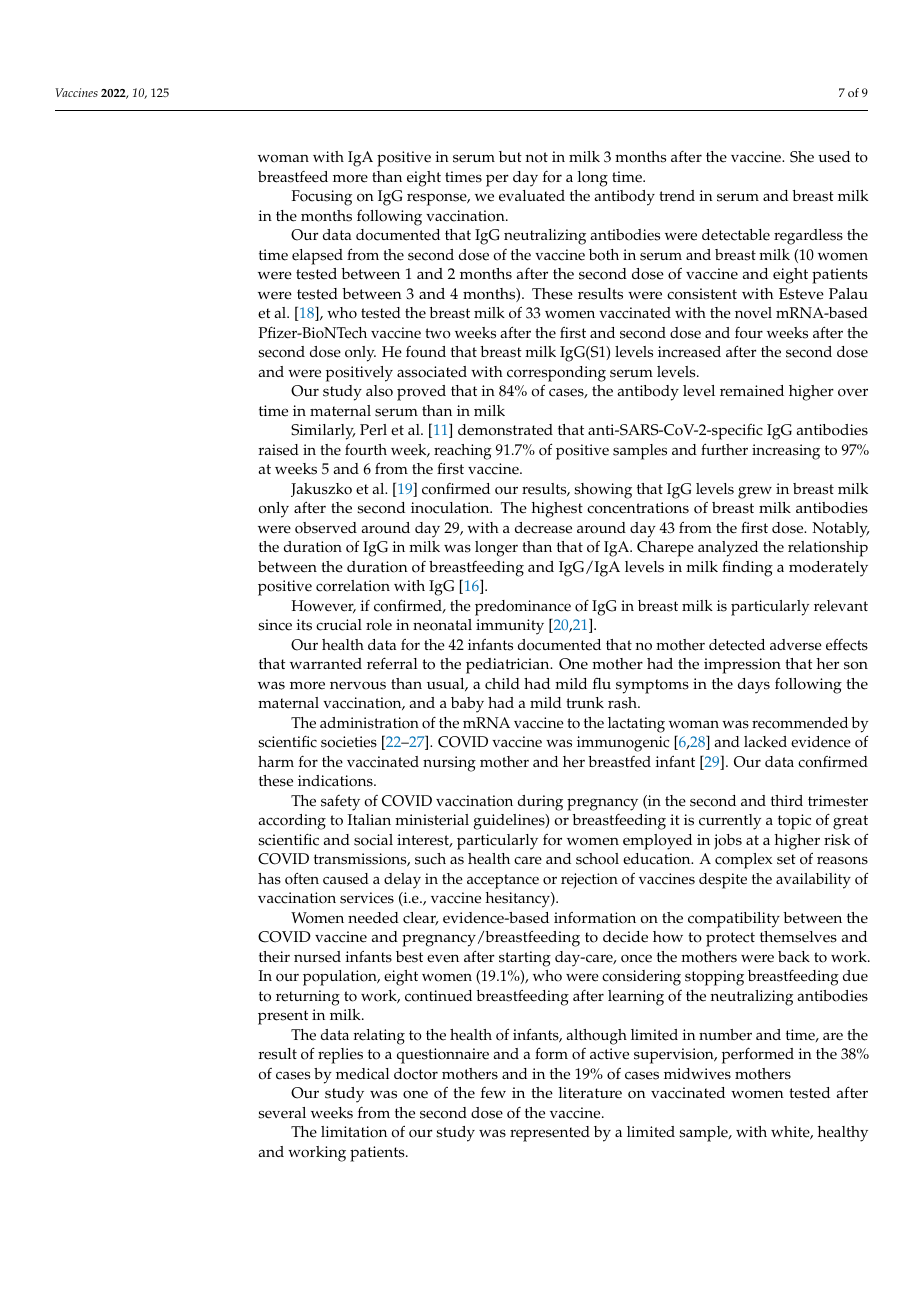 This image has height=1308, width=924. I want to click on rejection, so click(589, 881).
